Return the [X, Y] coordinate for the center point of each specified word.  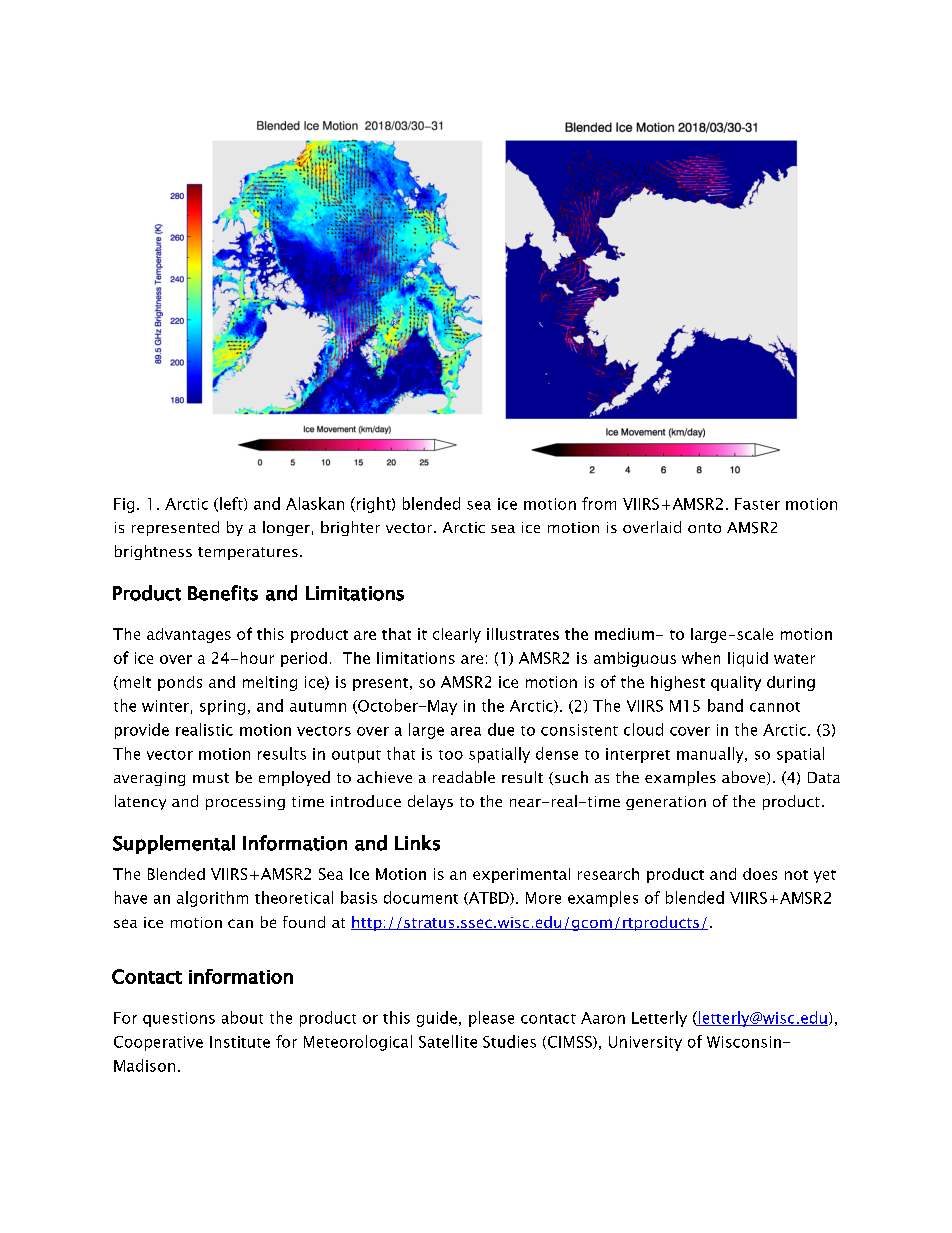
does [760, 874]
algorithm [212, 899]
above [745, 778]
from [599, 503]
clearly [457, 635]
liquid [748, 659]
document [421, 897]
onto [704, 528]
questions [179, 1019]
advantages [189, 635]
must [211, 778]
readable [464, 777]
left [232, 504]
